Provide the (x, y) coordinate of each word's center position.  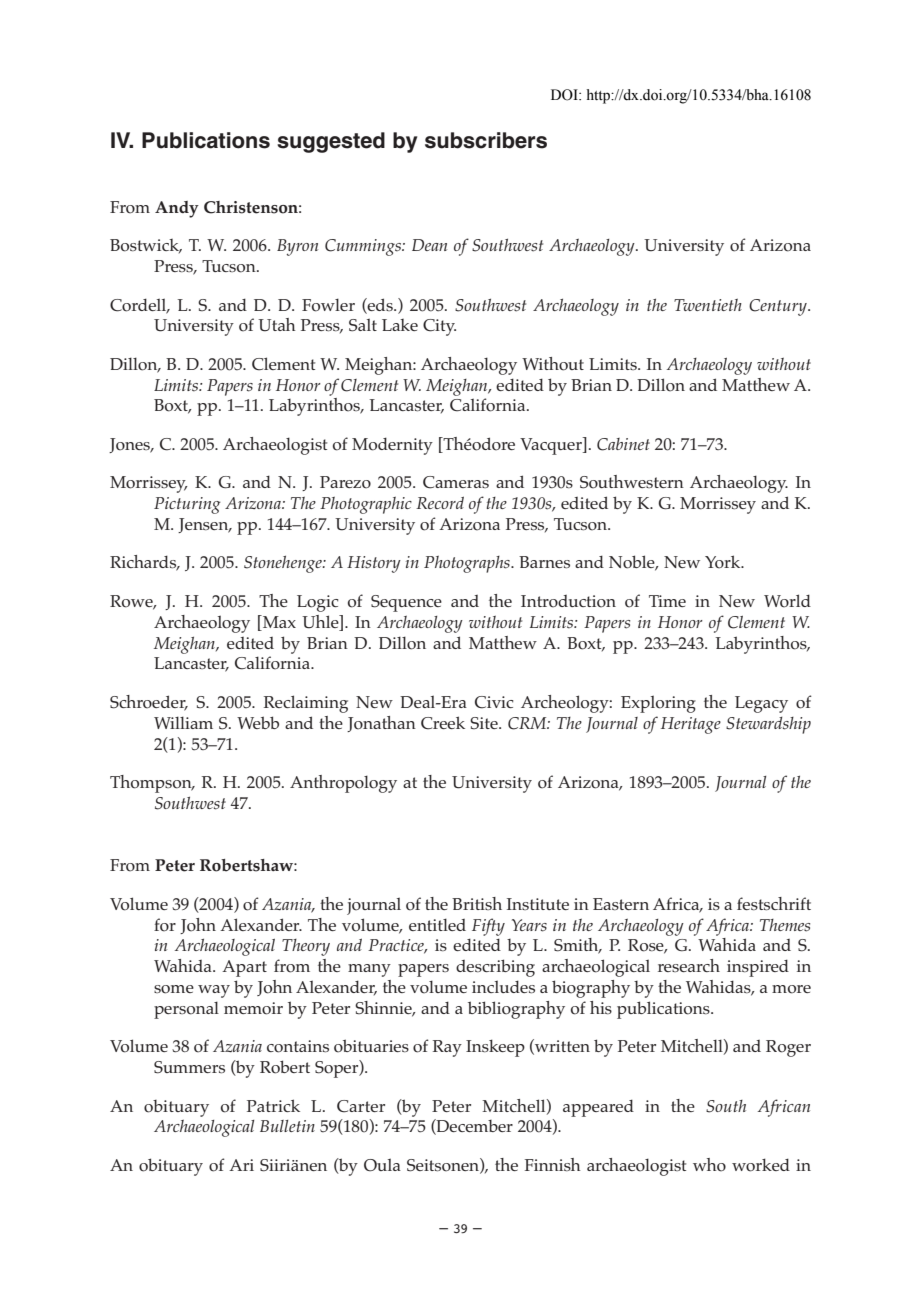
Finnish (553, 1164)
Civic (494, 702)
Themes (785, 925)
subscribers (486, 140)
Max (278, 621)
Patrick (273, 1105)
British (477, 903)
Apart (244, 968)
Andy (177, 209)
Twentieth (708, 305)
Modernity (392, 446)
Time (667, 601)
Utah (277, 325)
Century (779, 307)
